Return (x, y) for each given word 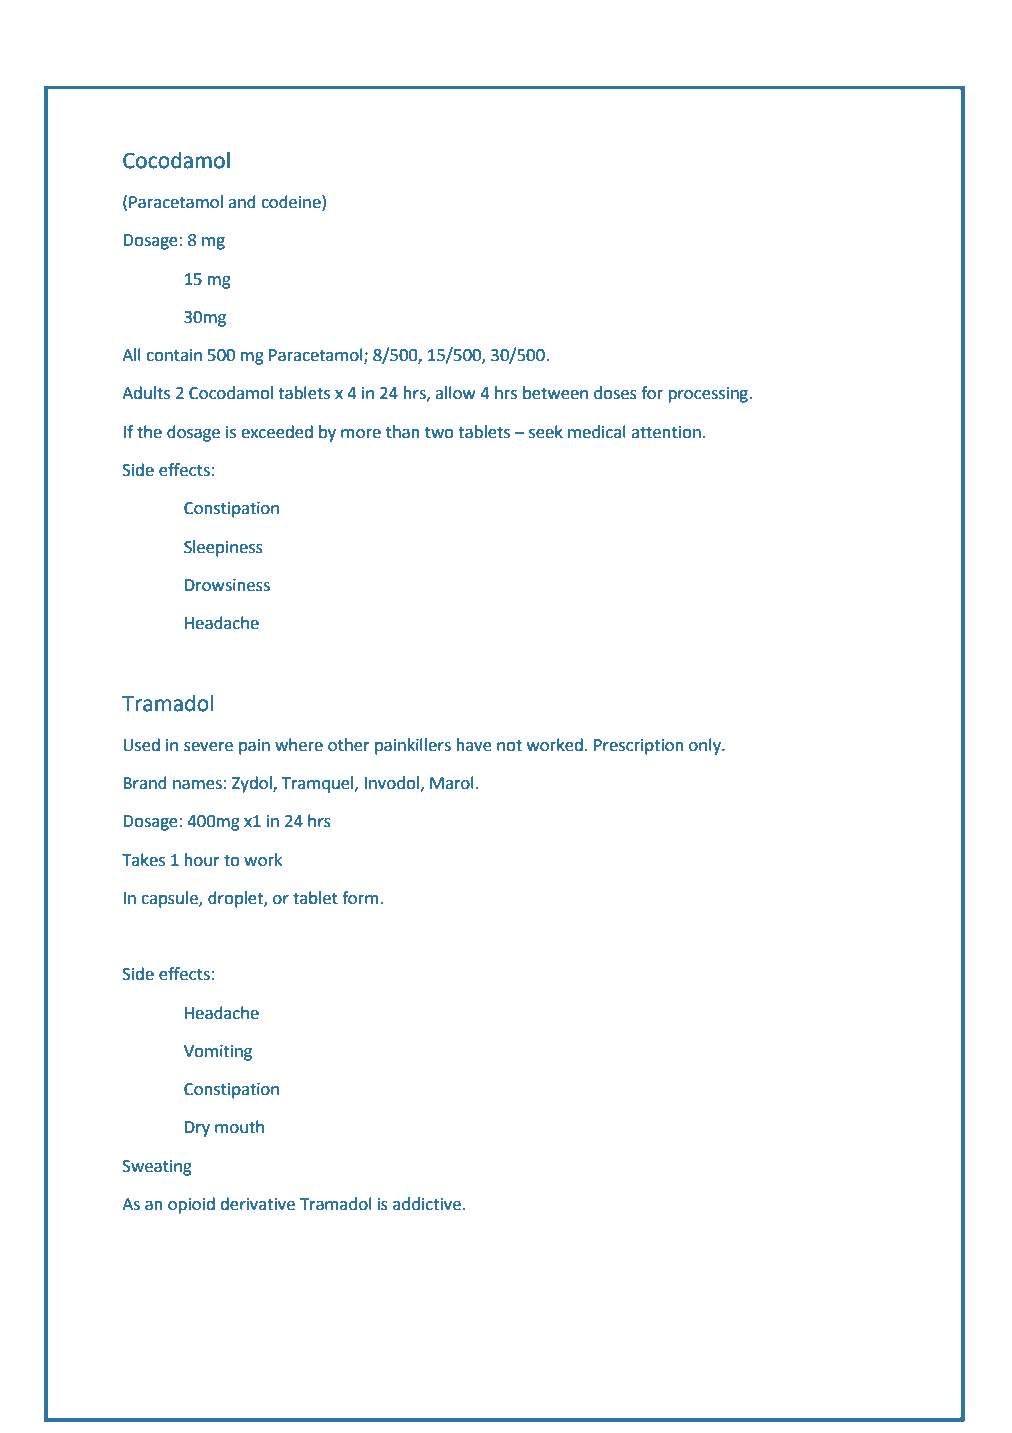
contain (174, 355)
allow (455, 393)
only (706, 746)
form (361, 898)
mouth (239, 1127)
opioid (191, 1205)
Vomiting (218, 1053)
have (474, 745)
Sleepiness (223, 548)
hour (202, 860)
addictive (427, 1204)
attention (666, 432)
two (439, 433)
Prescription (639, 747)
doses (615, 393)
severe (208, 747)
